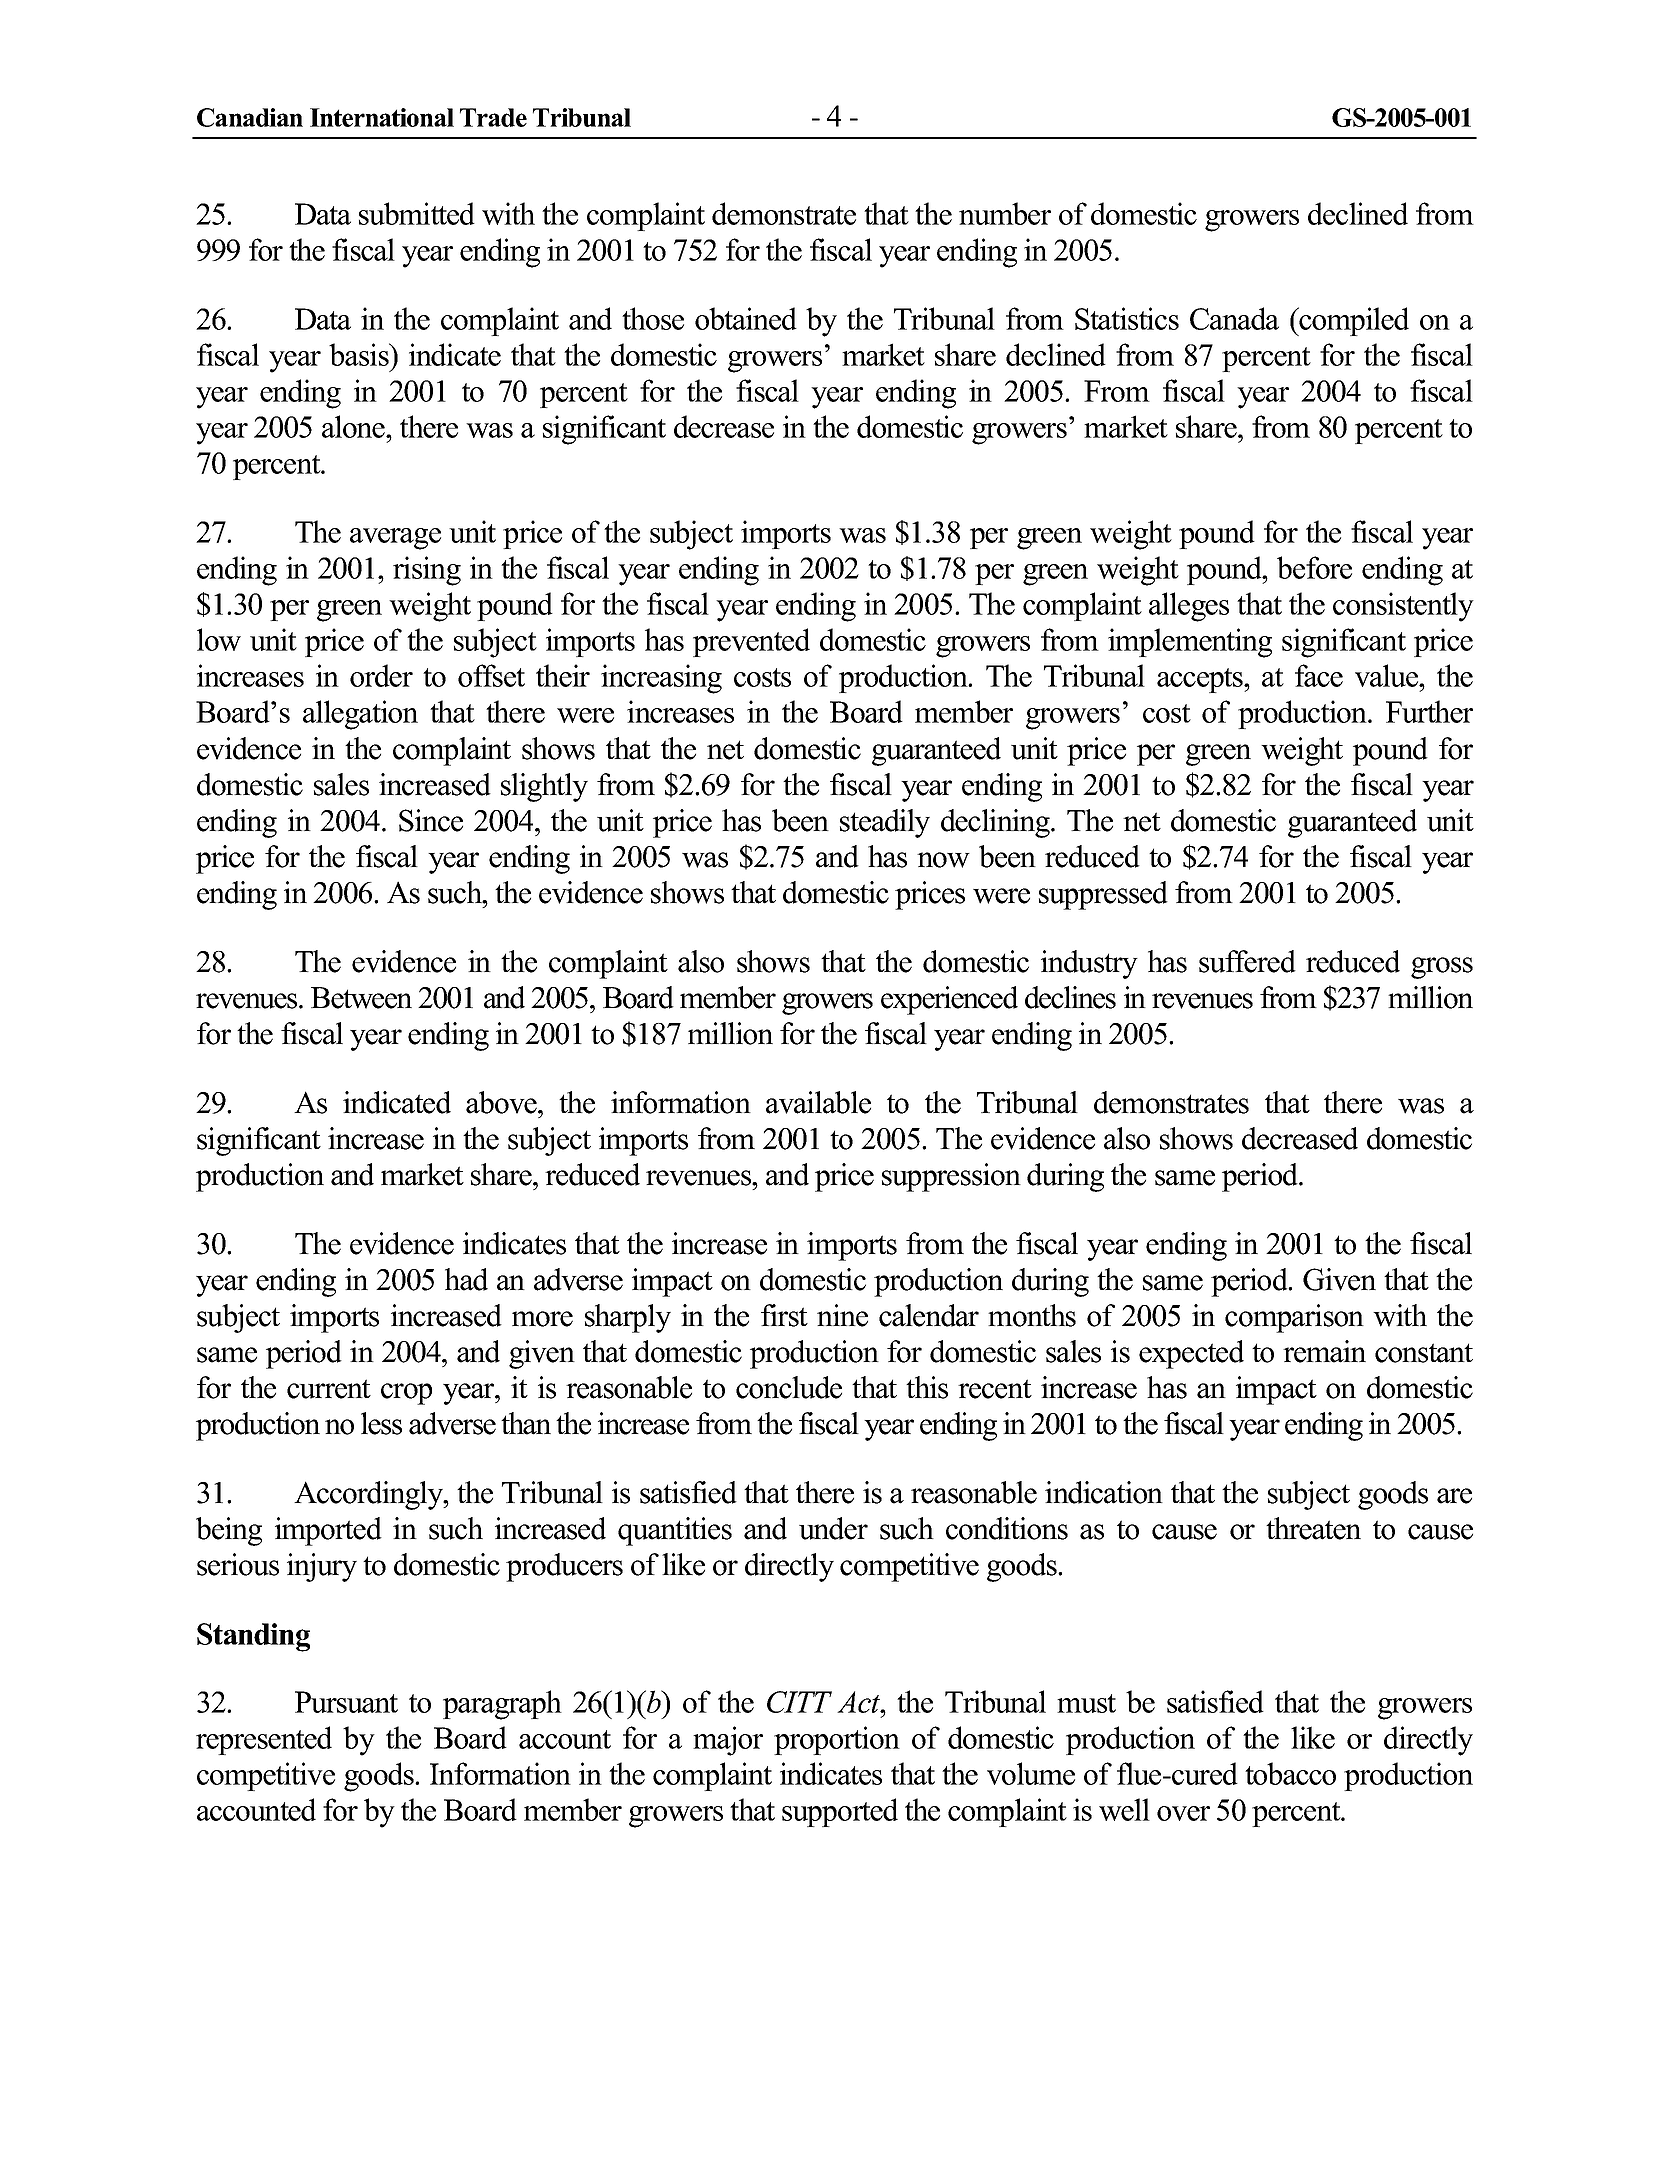  Describe the element at coordinates (1005, 213) in the screenshot. I see `number` at that location.
